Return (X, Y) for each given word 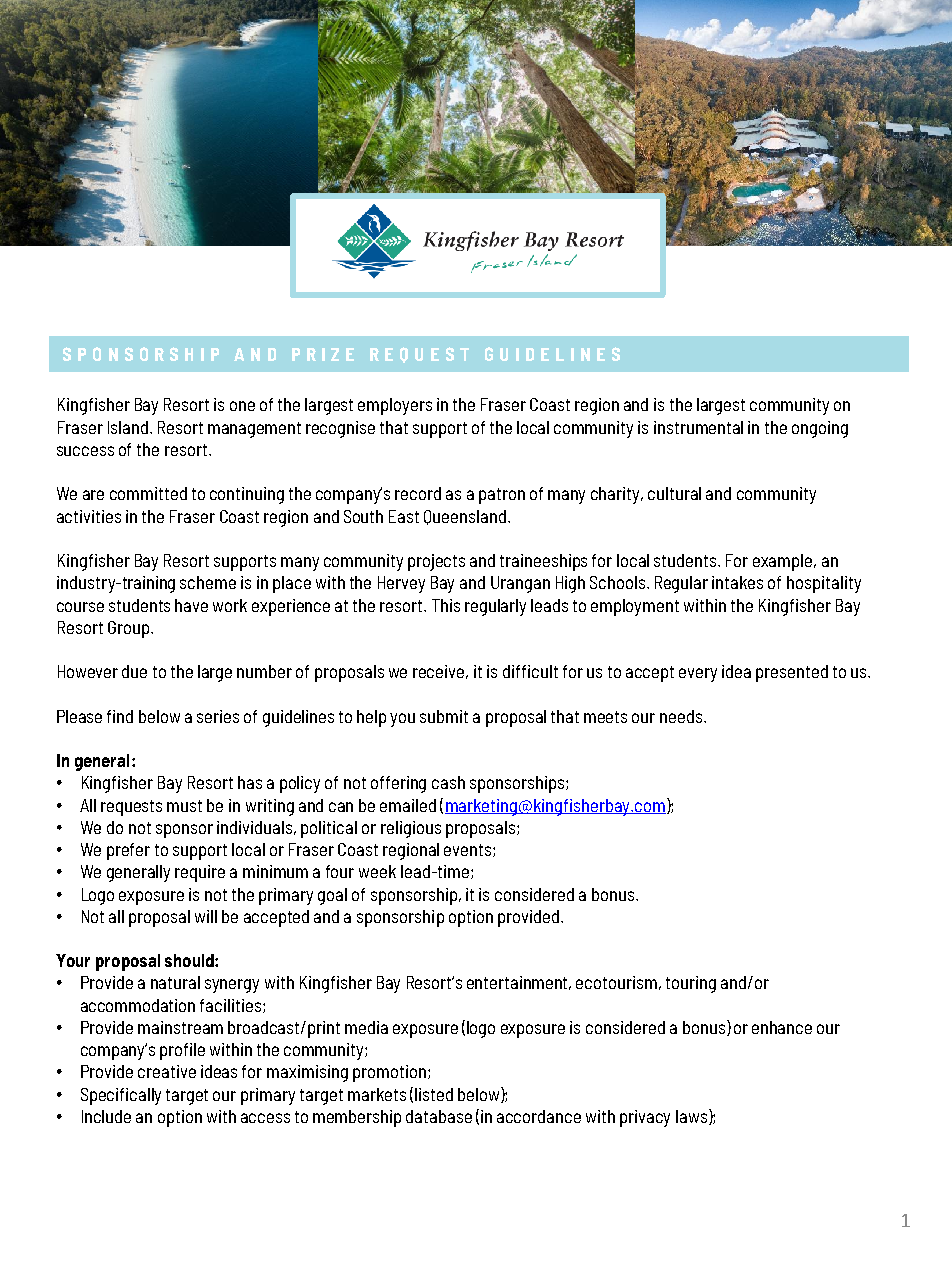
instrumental (698, 427)
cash (448, 782)
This (446, 605)
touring (691, 984)
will (206, 916)
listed (434, 1094)
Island (129, 427)
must (184, 806)
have (191, 605)
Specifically (121, 1096)
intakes (737, 582)
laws (693, 1117)
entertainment (519, 983)
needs (682, 716)
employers (395, 406)
